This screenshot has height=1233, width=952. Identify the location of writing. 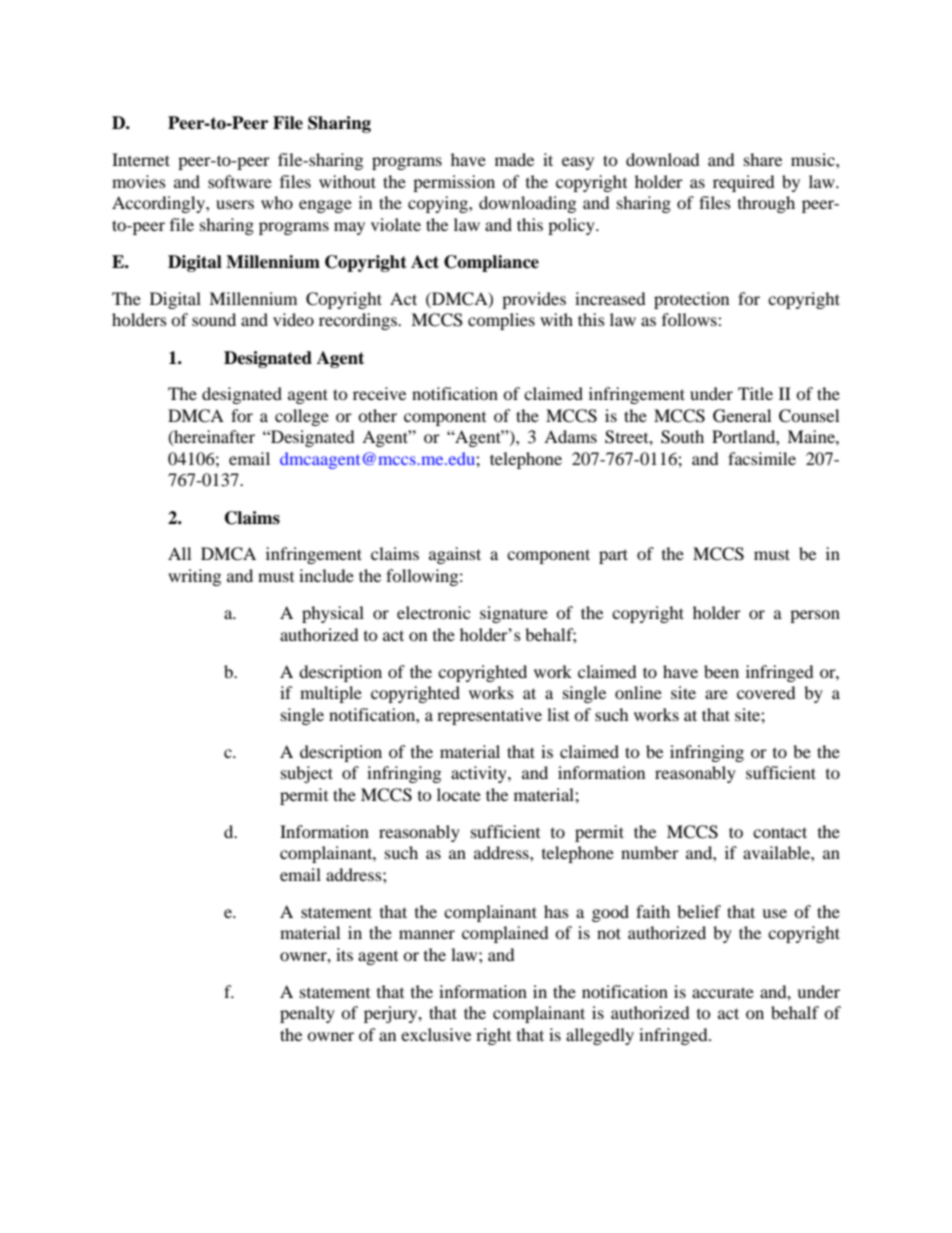
(194, 577).
